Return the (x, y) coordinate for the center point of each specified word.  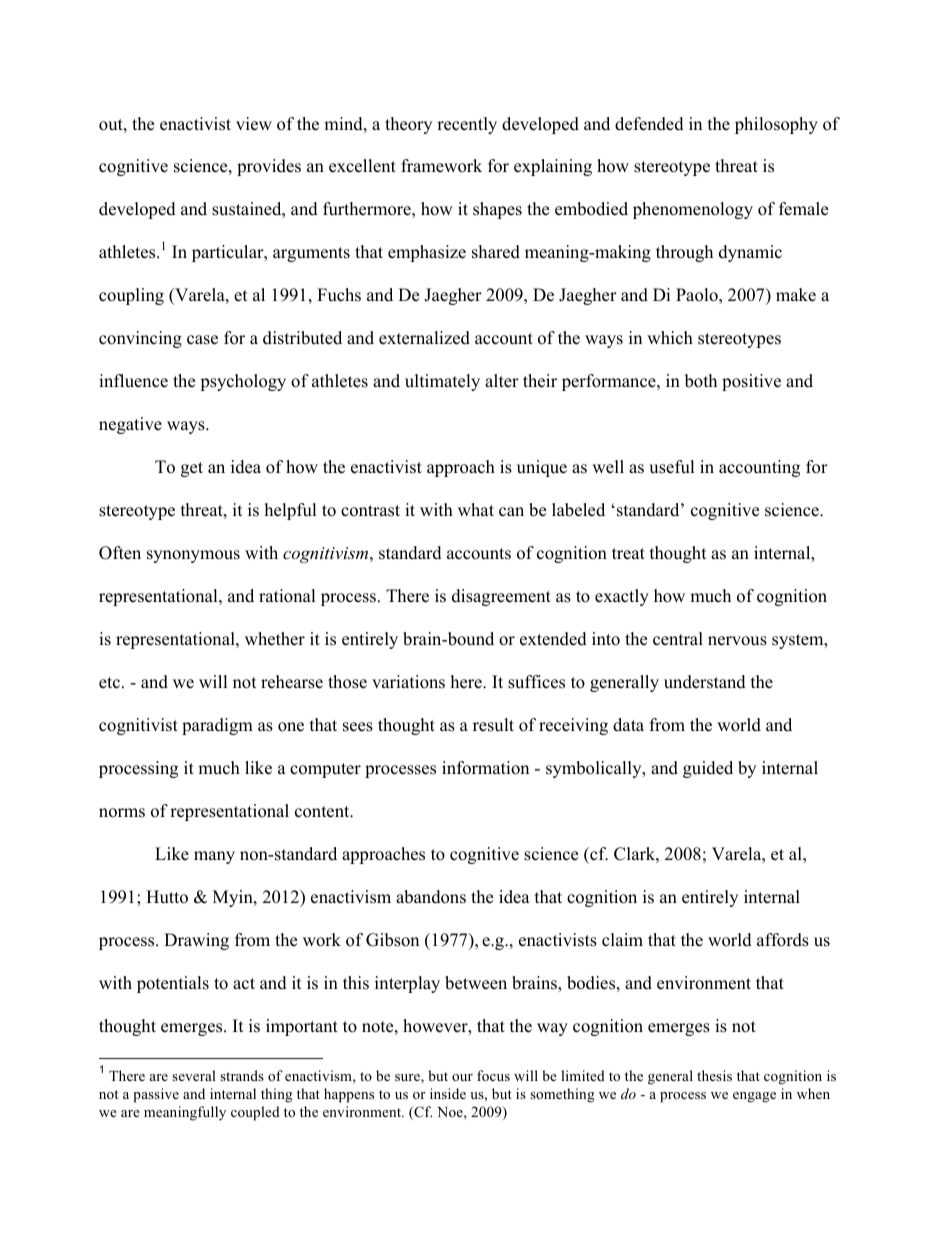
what (476, 509)
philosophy (776, 125)
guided (708, 769)
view (254, 124)
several (194, 1075)
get (192, 469)
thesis (714, 1075)
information (485, 768)
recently (467, 125)
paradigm (217, 726)
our (462, 1077)
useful (672, 467)
